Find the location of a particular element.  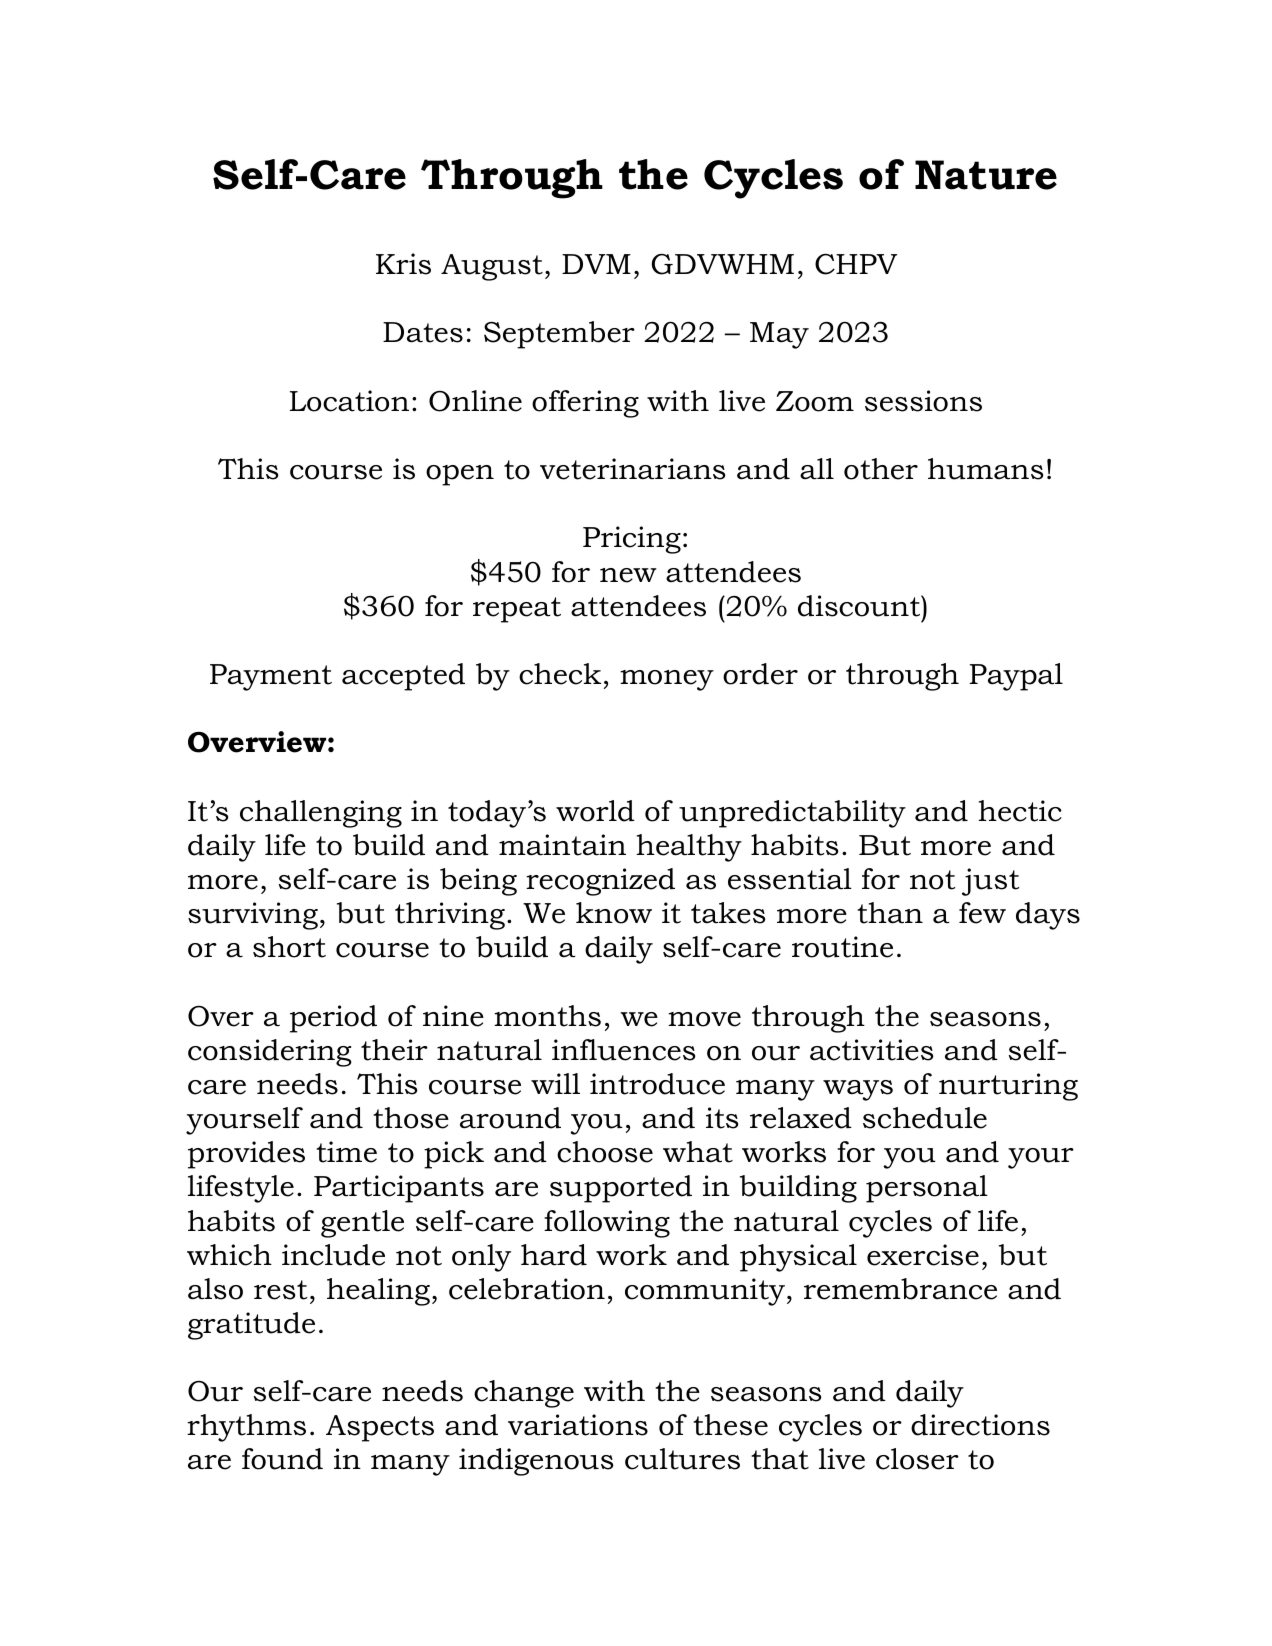

humans is located at coordinates (986, 469).
